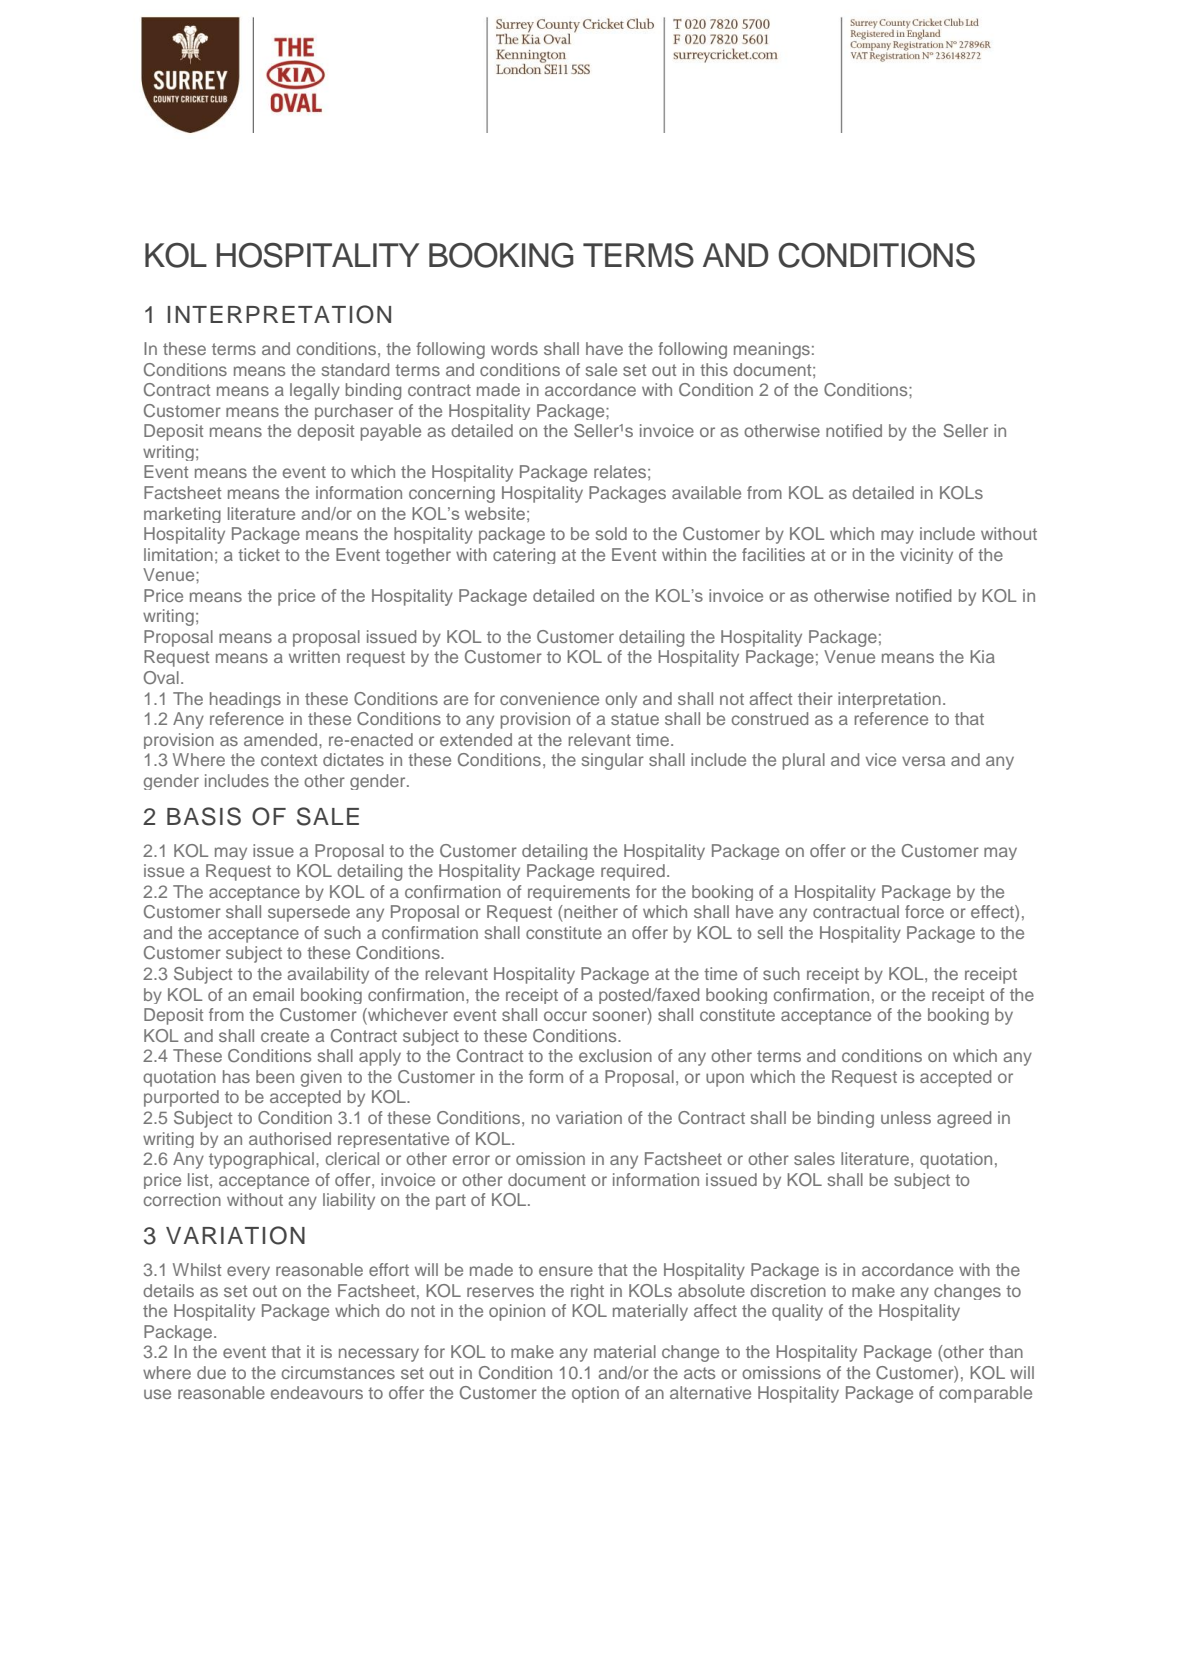 The width and height of the document is (1183, 1673). What do you see at coordinates (315, 391) in the document?
I see `legally` at bounding box center [315, 391].
